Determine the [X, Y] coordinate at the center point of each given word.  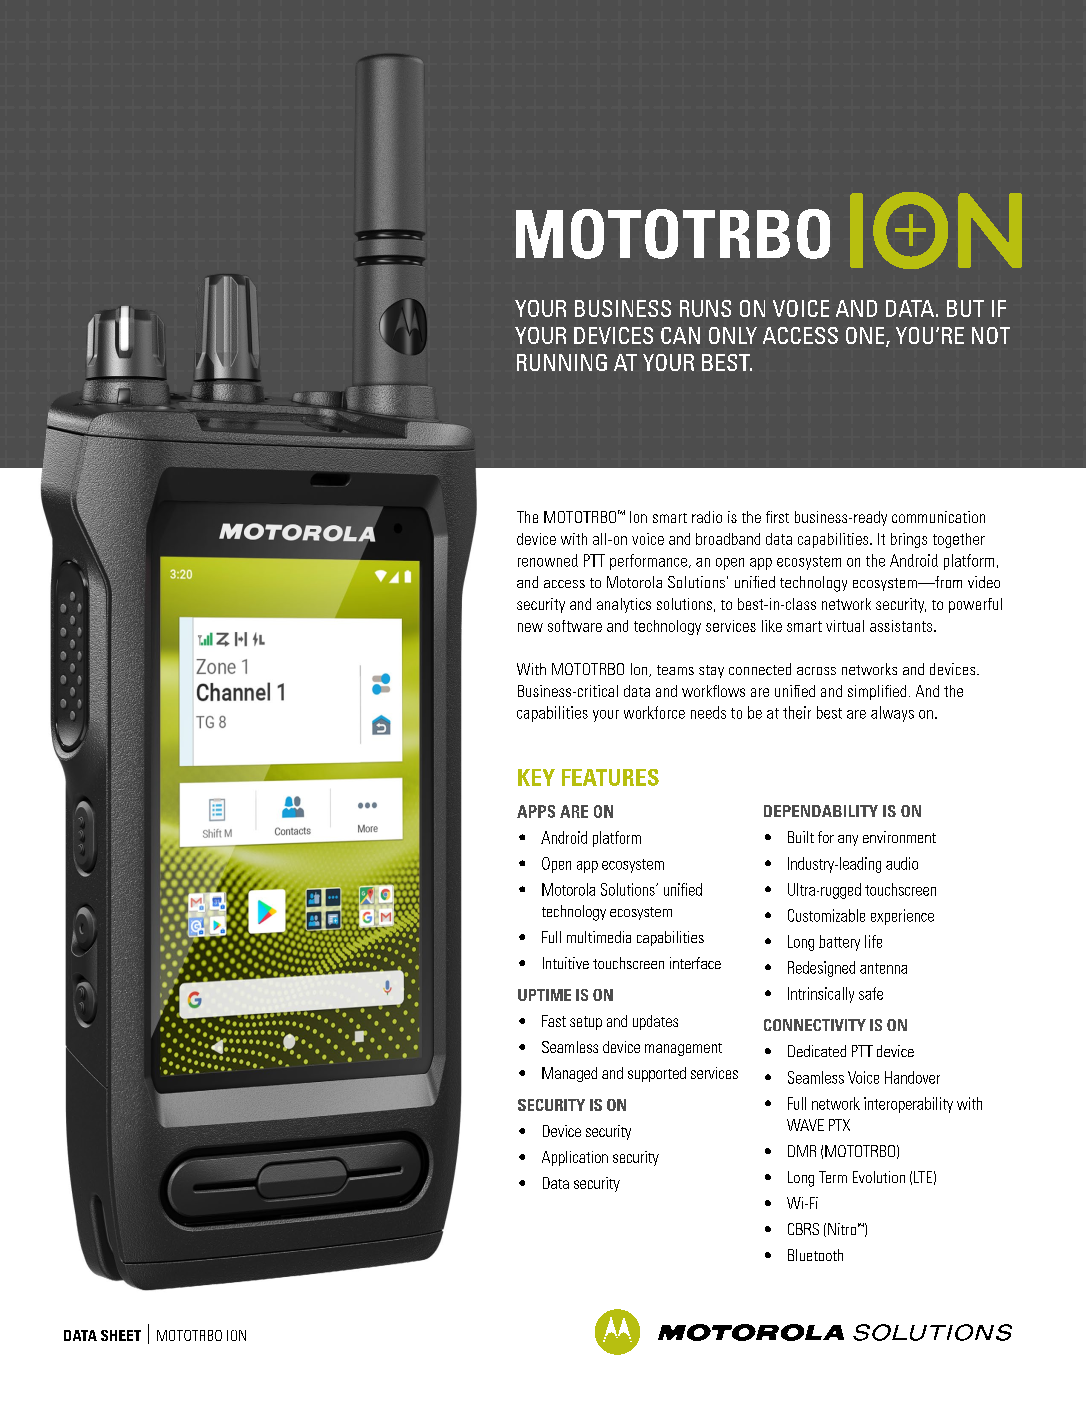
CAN [680, 335]
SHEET [121, 1335]
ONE [866, 336]
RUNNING [562, 362]
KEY [536, 777]
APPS [536, 811]
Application [575, 1158]
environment [899, 837]
